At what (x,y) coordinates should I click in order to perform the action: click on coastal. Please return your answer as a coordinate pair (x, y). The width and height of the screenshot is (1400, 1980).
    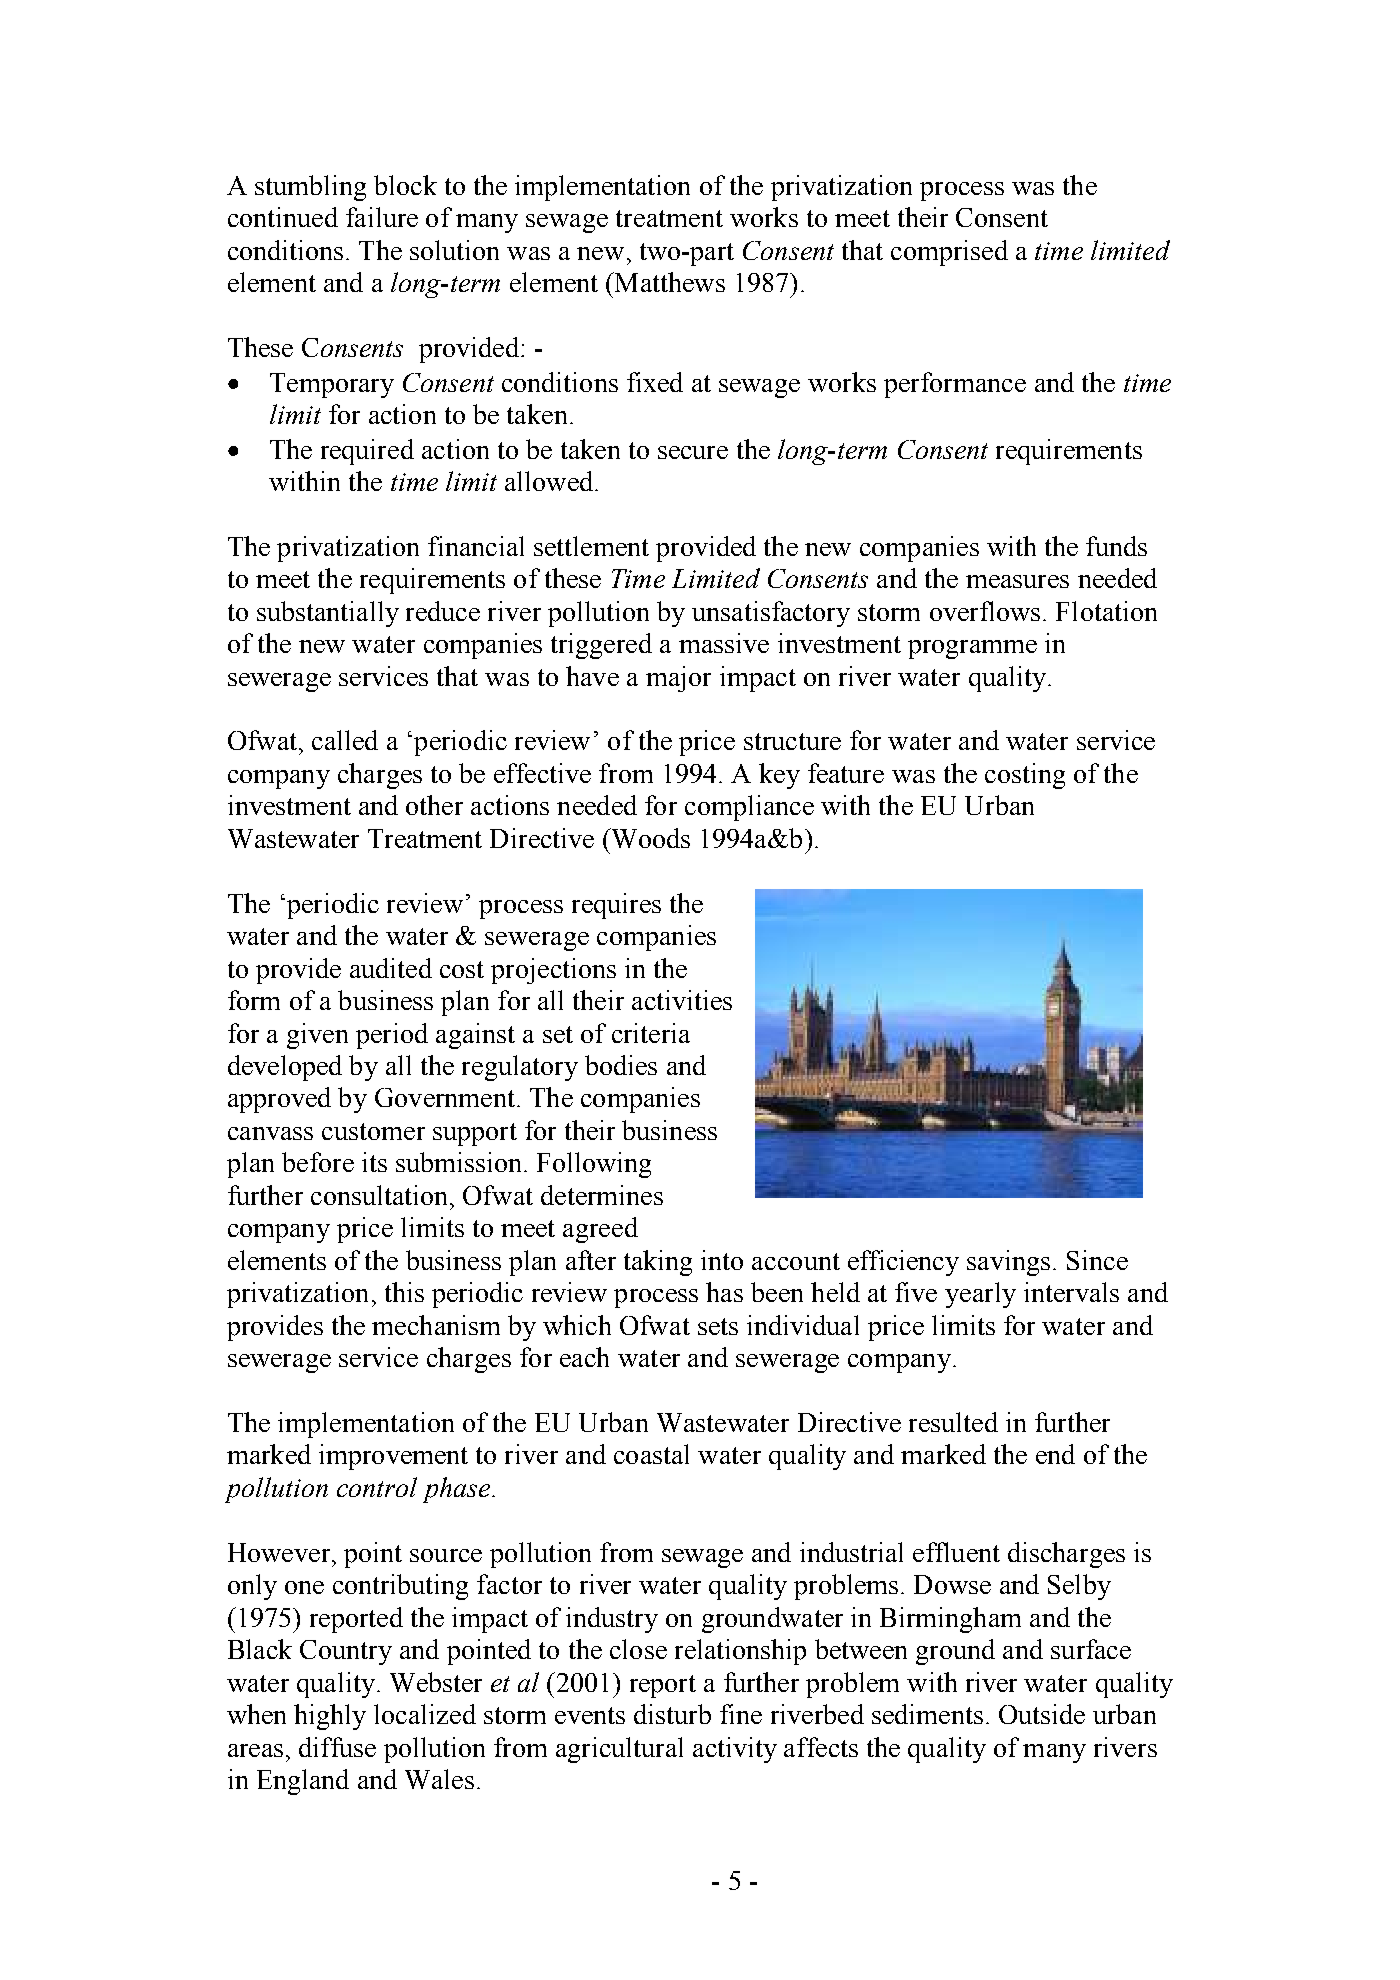
    Looking at the image, I should click on (651, 1454).
